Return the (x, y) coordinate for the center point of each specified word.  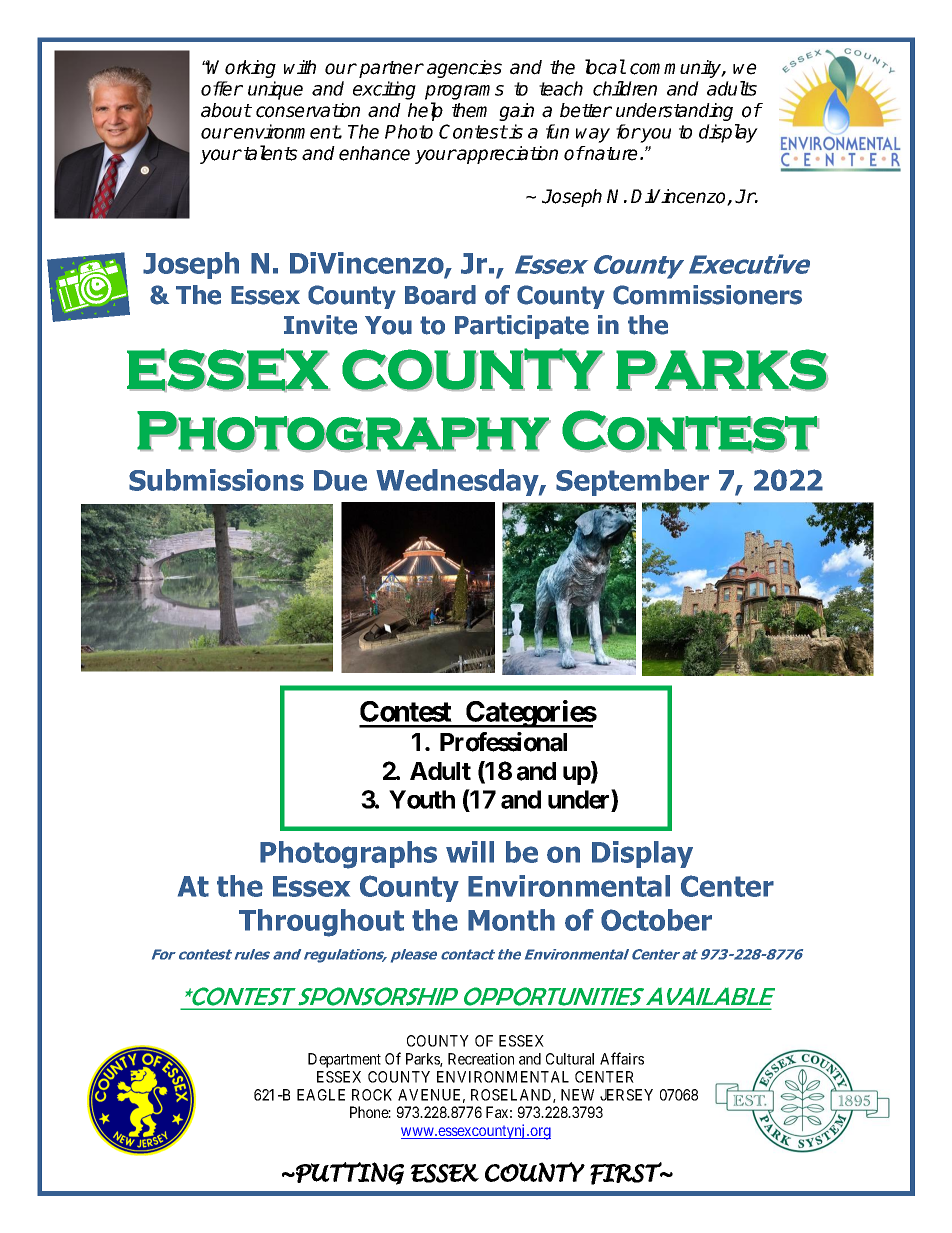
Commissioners (707, 295)
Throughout (321, 923)
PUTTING (349, 1173)
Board (440, 295)
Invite (320, 325)
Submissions (216, 480)
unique (275, 90)
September (632, 482)
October (656, 920)
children (625, 88)
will (470, 852)
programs (464, 92)
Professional (503, 742)
